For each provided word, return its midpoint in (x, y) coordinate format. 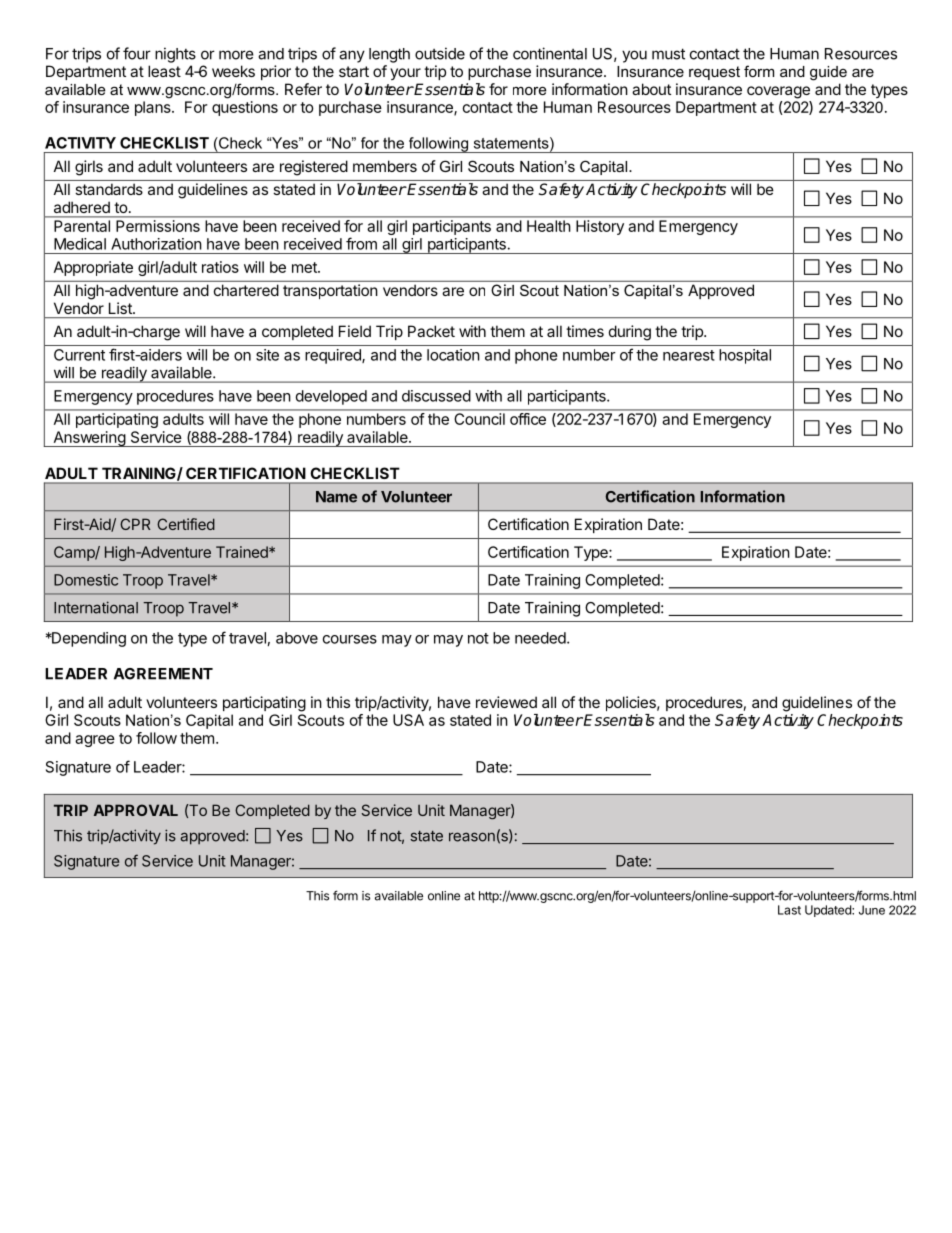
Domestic (86, 580)
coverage (778, 92)
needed (540, 638)
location (453, 355)
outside (440, 53)
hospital (745, 356)
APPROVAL (136, 810)
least (164, 71)
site (267, 355)
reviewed (506, 702)
